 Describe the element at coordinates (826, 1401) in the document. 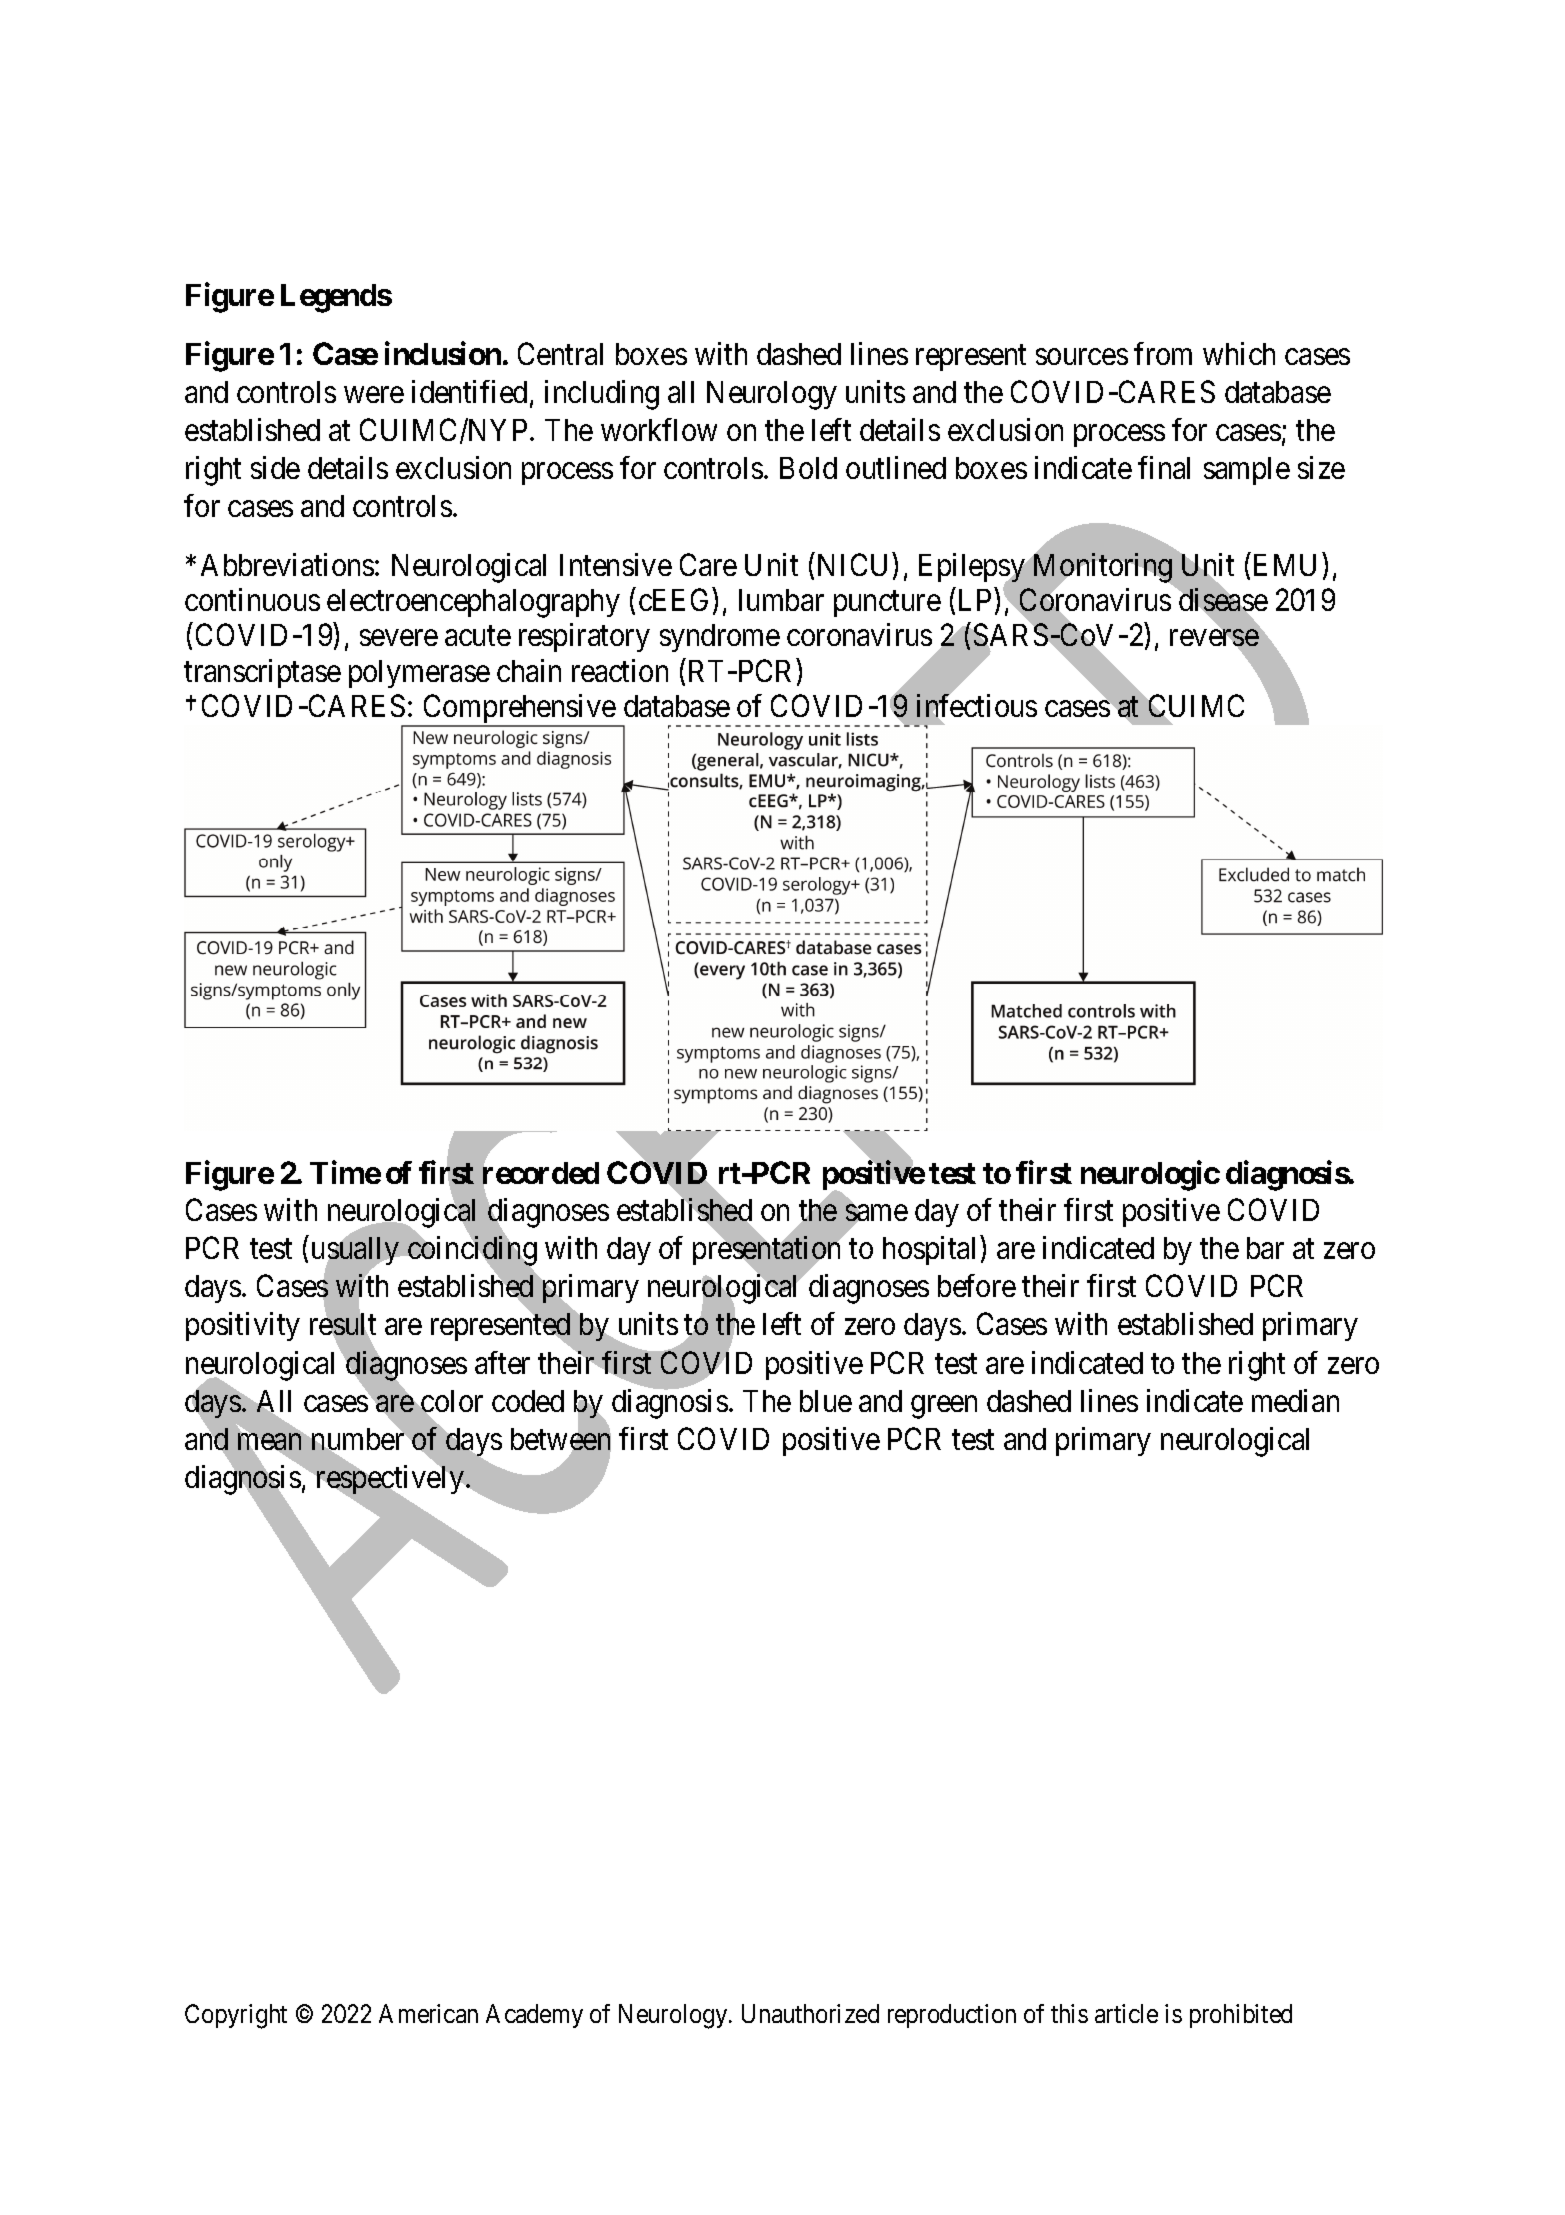

I see `blue` at that location.
